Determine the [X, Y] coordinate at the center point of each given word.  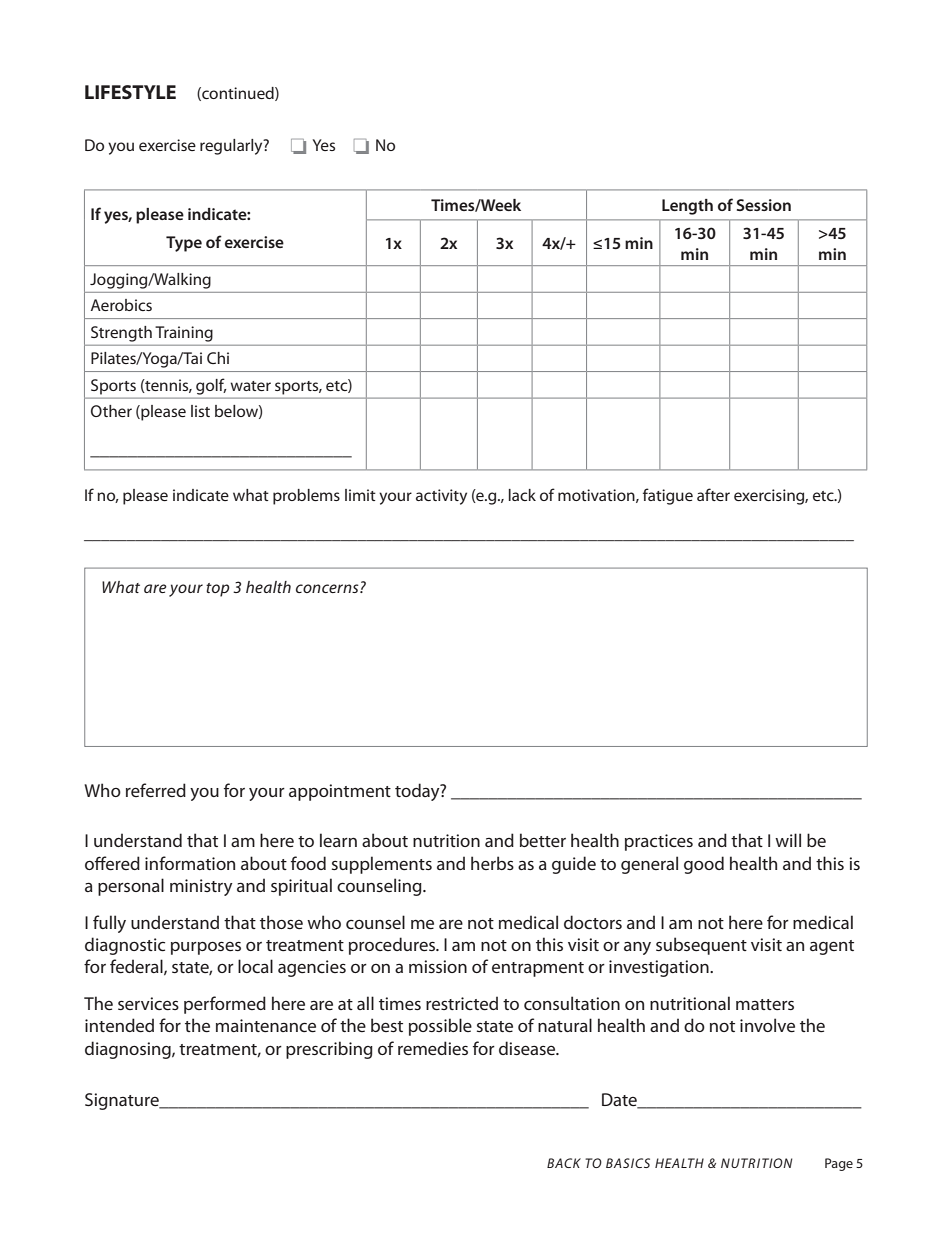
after [713, 494]
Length [687, 207]
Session [764, 205]
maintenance [266, 1025]
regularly [232, 147]
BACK [564, 1163]
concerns [328, 588]
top [218, 590]
